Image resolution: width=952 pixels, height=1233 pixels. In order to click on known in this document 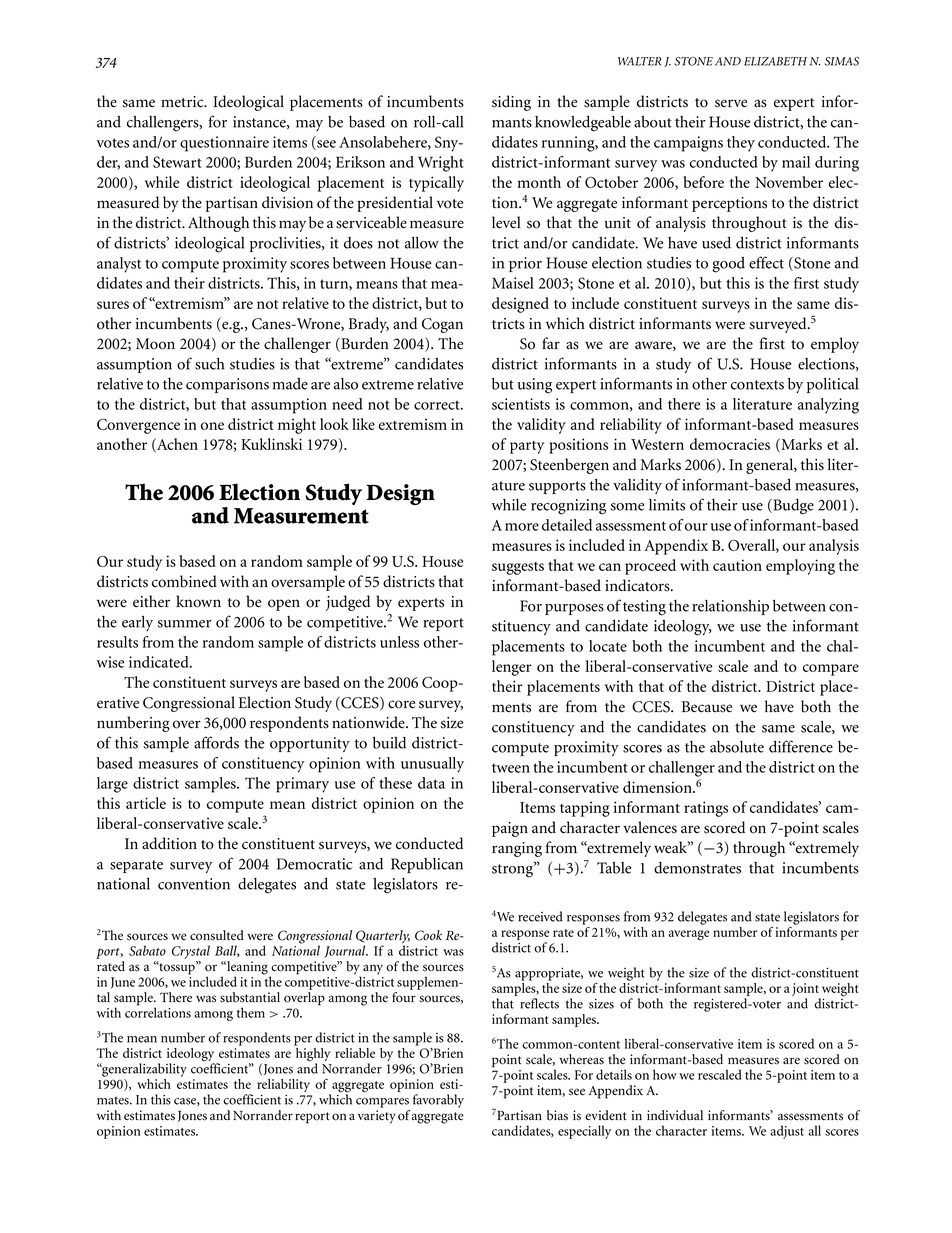, I will do `click(198, 601)`.
